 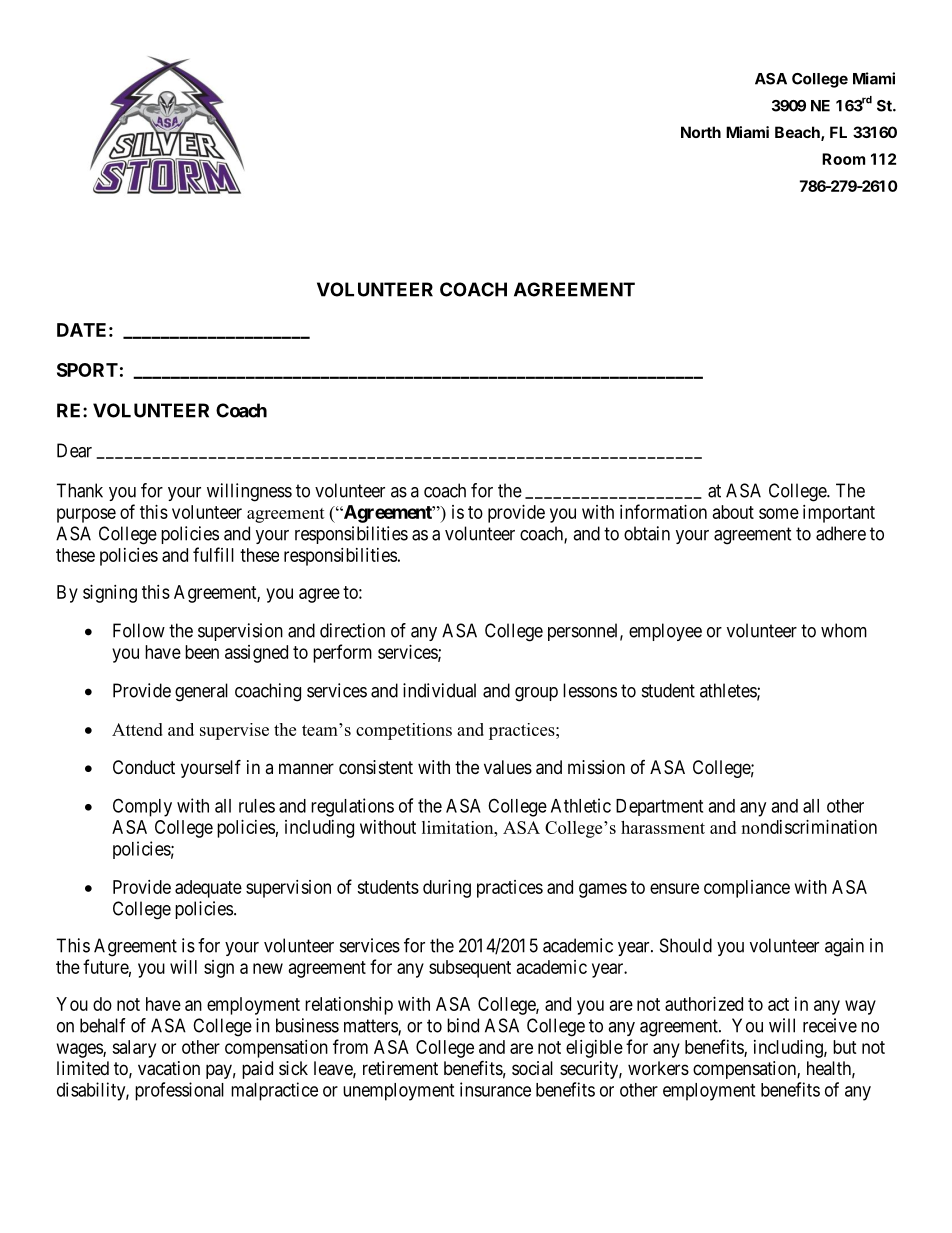 I want to click on during, so click(x=447, y=889).
